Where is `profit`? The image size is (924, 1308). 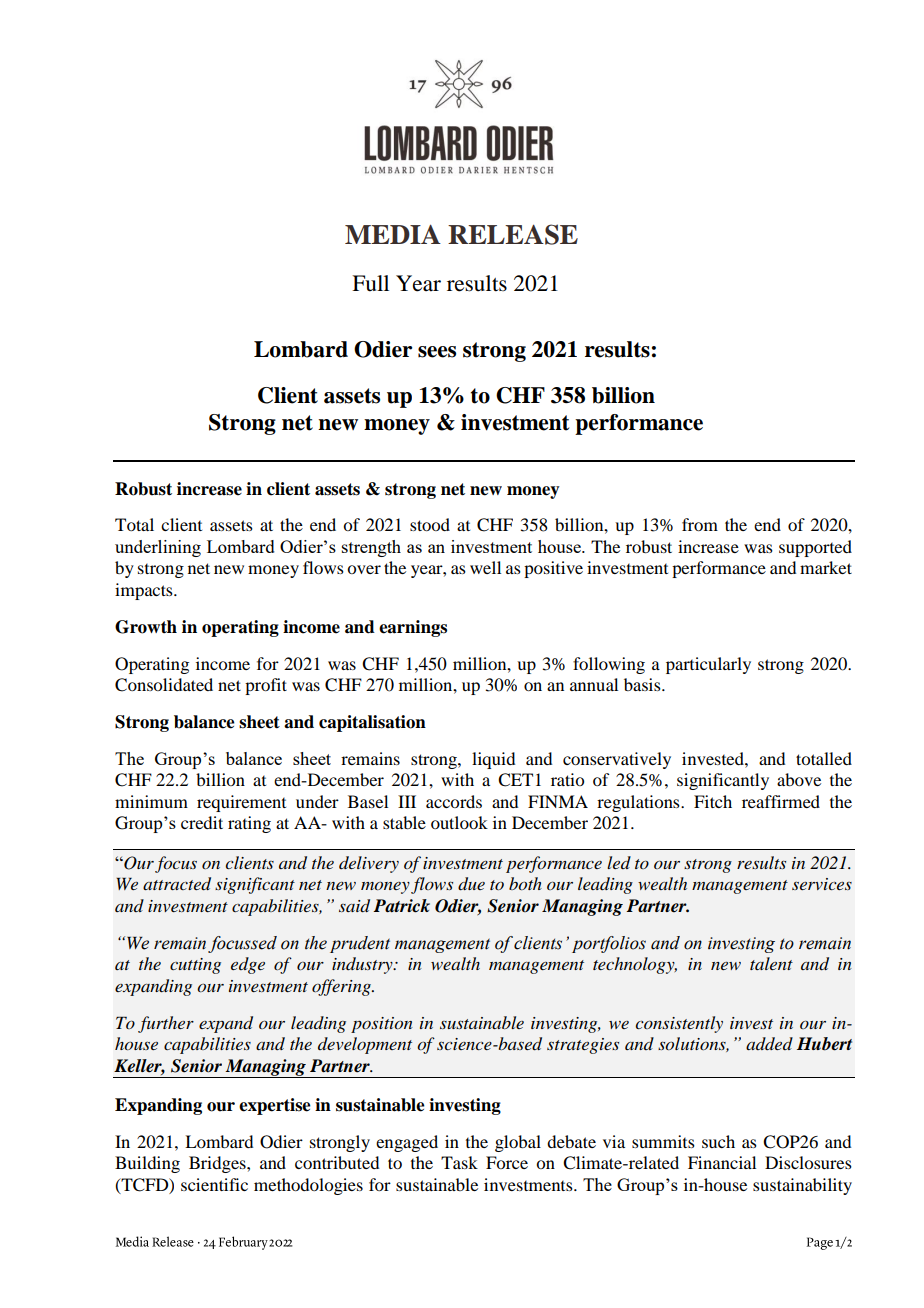 profit is located at coordinates (266, 686).
